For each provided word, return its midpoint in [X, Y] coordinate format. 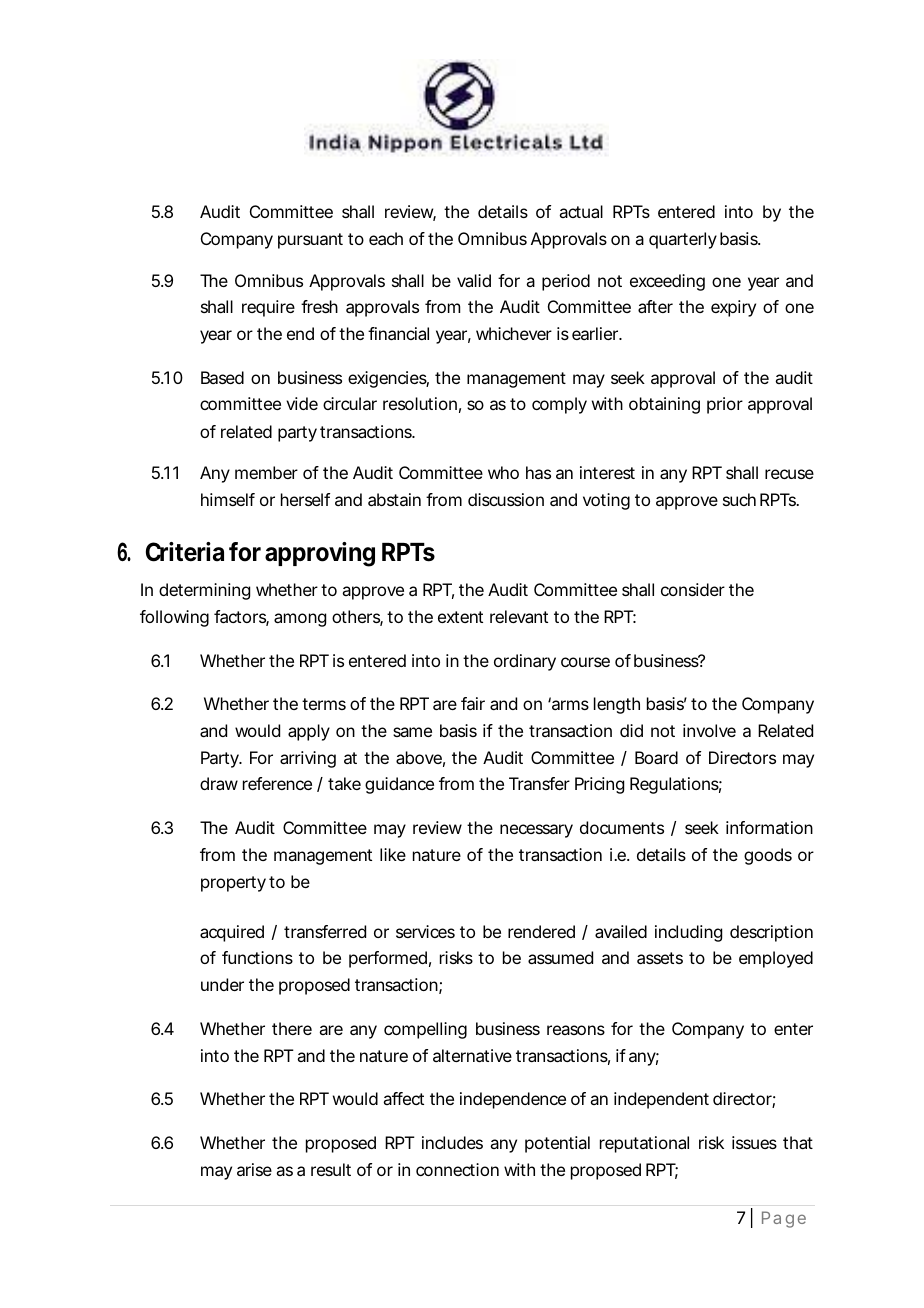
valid [474, 280]
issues [754, 1142]
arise [254, 1169]
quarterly [683, 240]
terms [324, 704]
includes [452, 1142]
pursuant [310, 241]
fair [473, 703]
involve [709, 730]
